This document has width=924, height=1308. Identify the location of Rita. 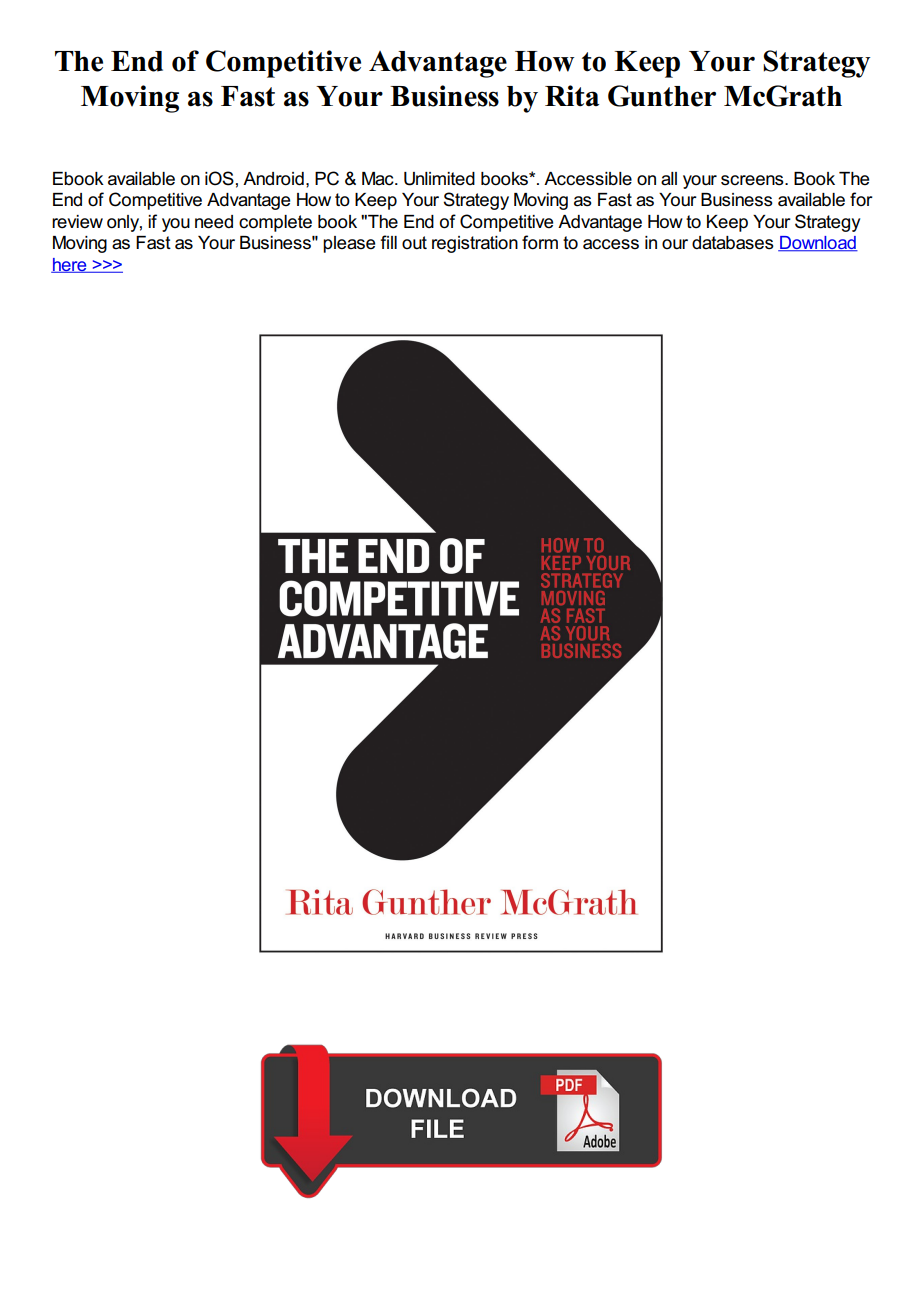
(572, 96).
